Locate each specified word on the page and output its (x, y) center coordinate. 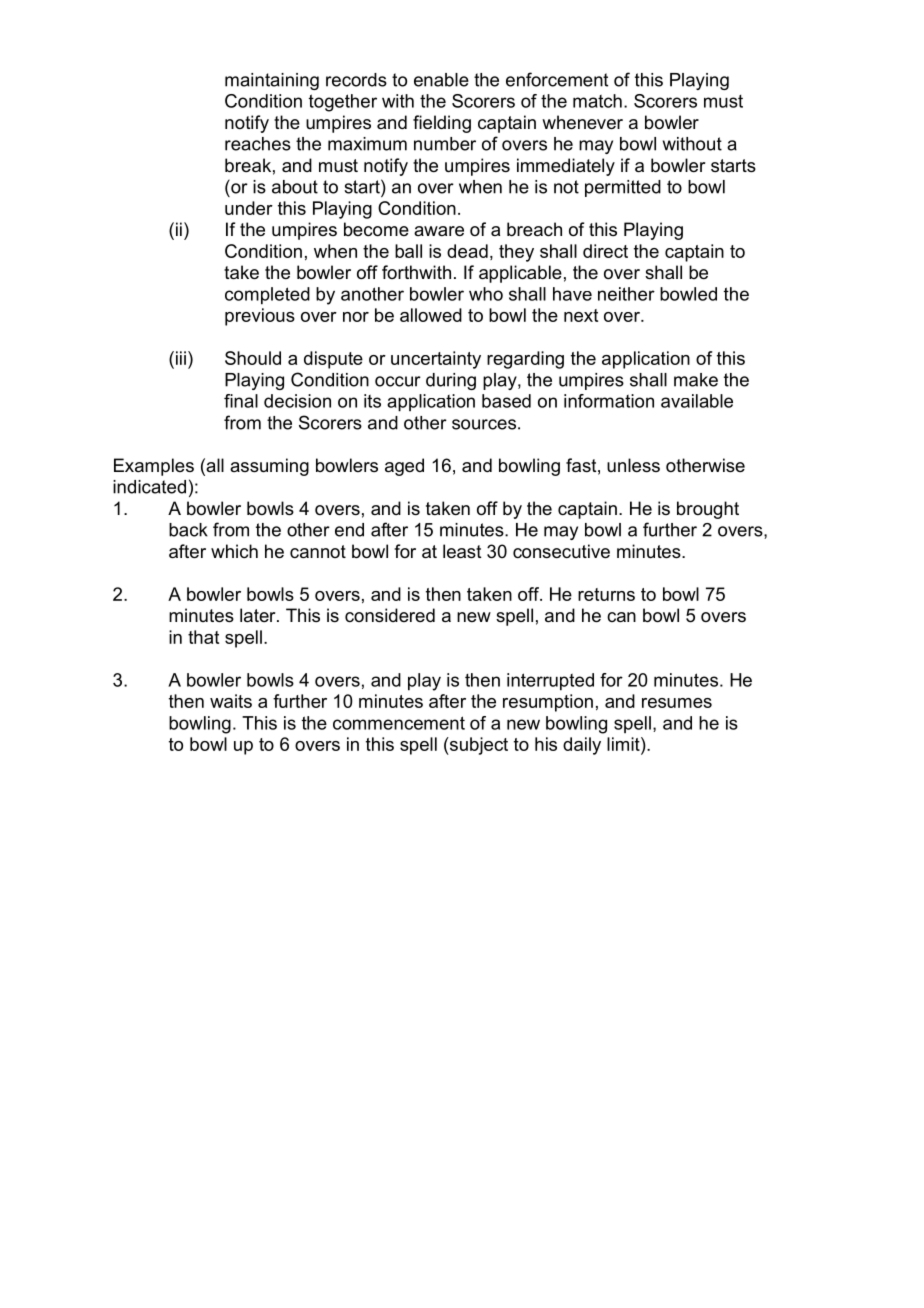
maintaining (272, 81)
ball (408, 251)
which (234, 551)
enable (441, 80)
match (597, 101)
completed (267, 296)
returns (606, 594)
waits (231, 701)
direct (605, 251)
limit (624, 744)
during (451, 381)
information (609, 401)
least (462, 551)
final (241, 401)
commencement (399, 723)
